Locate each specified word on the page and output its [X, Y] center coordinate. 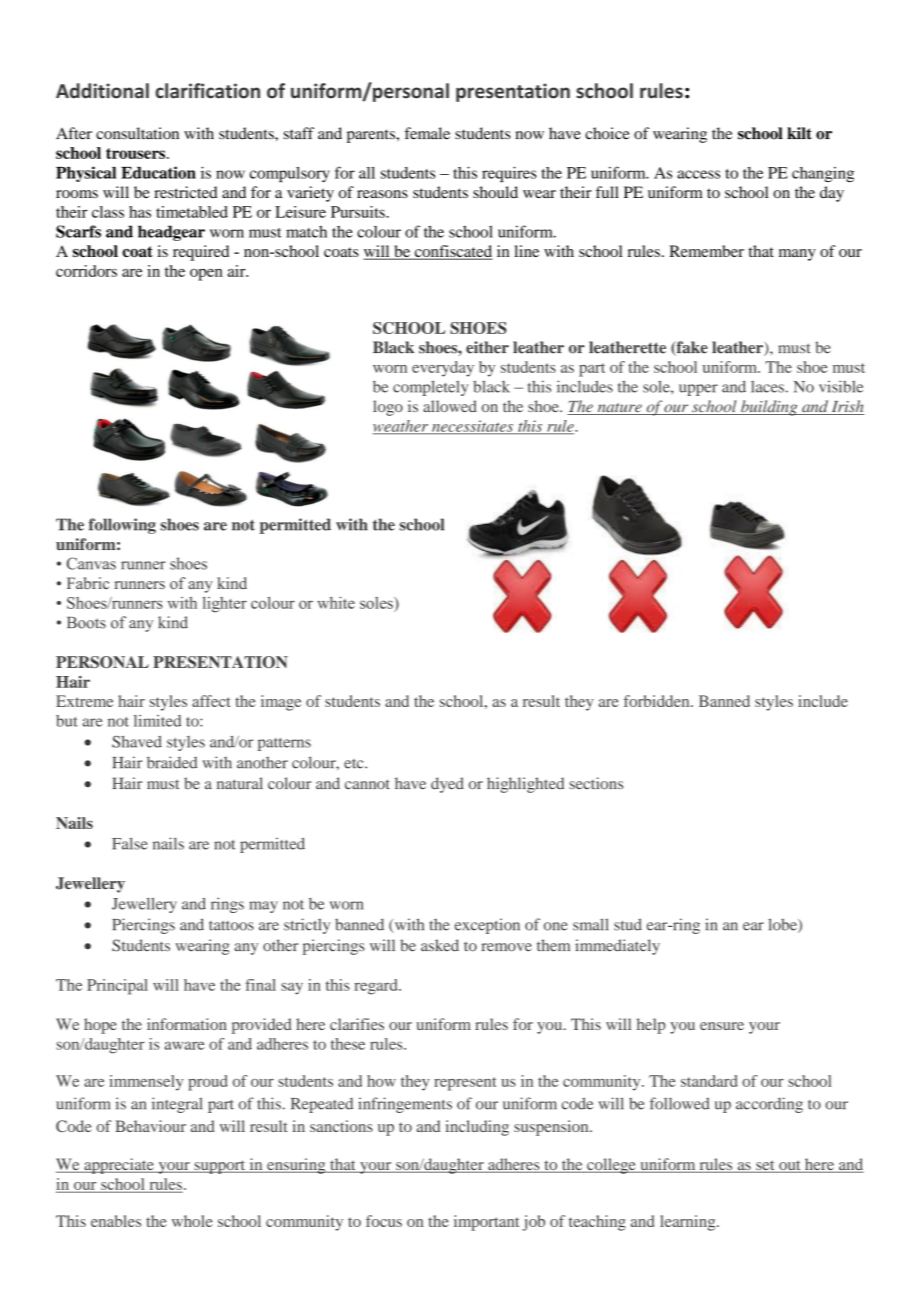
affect [211, 701]
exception [487, 926]
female [427, 133]
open [206, 275]
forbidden [658, 701]
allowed [450, 406]
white [336, 602]
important [486, 1223]
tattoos [231, 925]
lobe [783, 925]
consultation [137, 133]
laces [767, 387]
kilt [799, 133]
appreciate [119, 1166]
